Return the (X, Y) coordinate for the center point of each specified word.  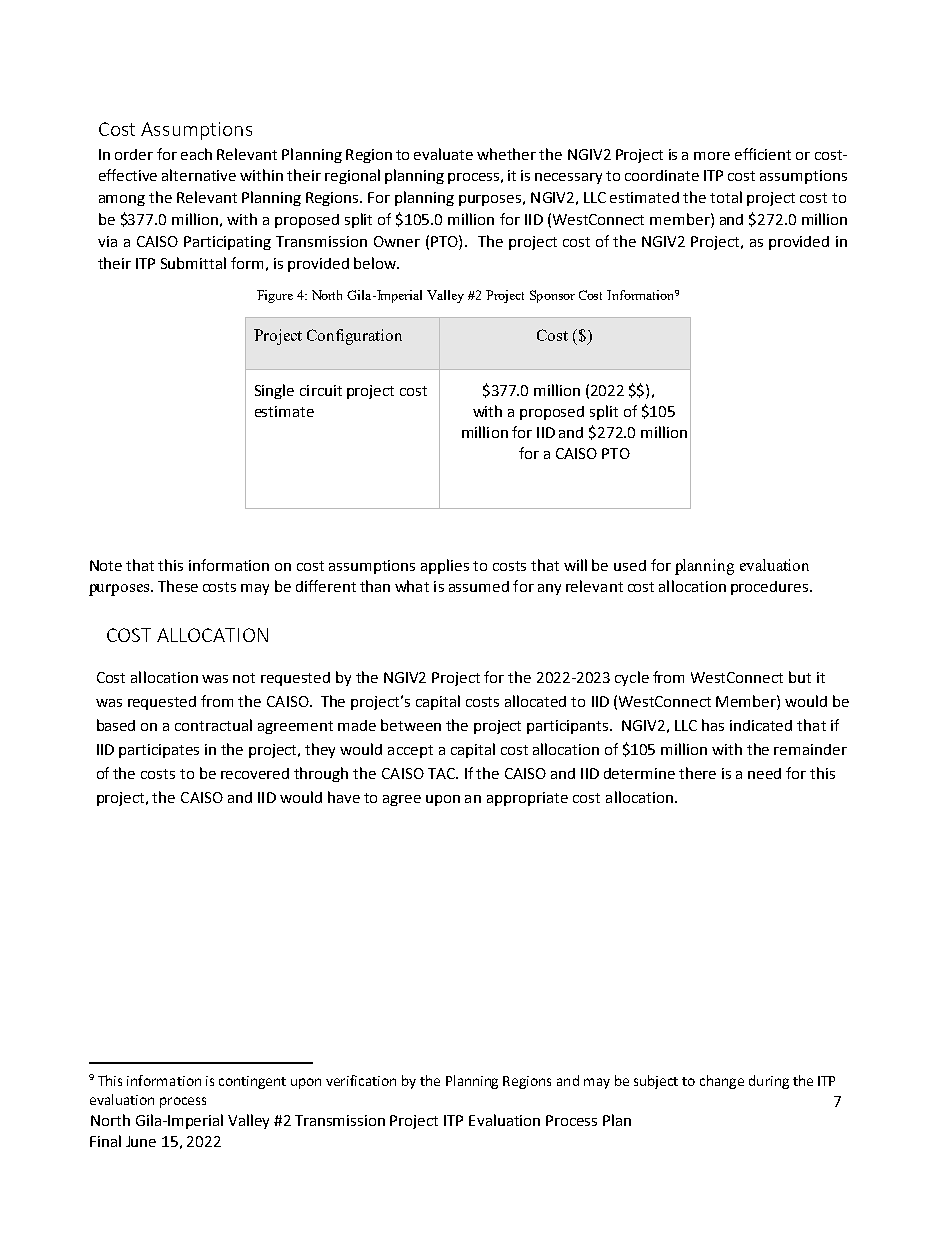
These (178, 586)
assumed (479, 586)
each (196, 154)
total (726, 197)
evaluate (443, 154)
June (141, 1141)
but (800, 677)
